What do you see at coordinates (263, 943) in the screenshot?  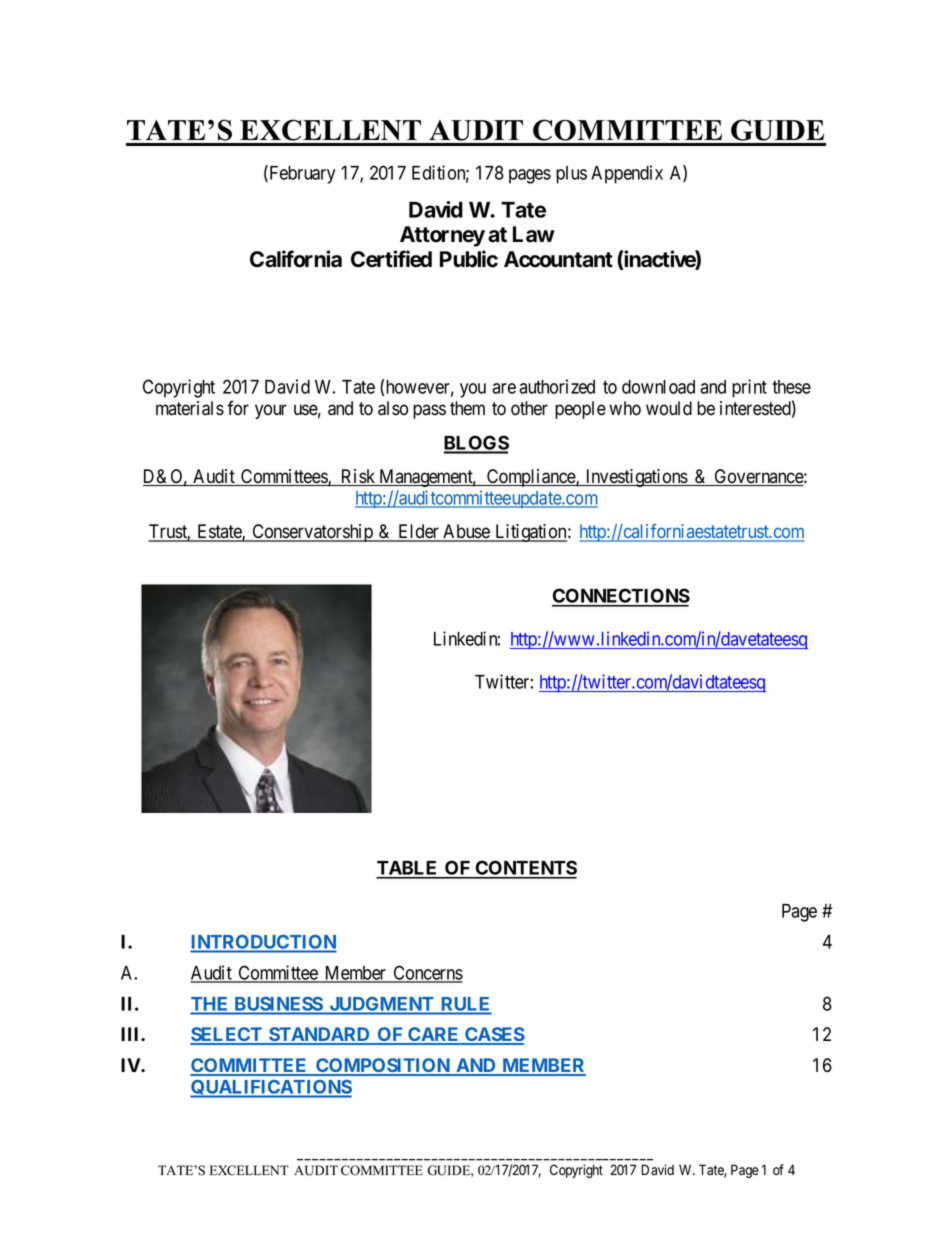 I see `INTRODUCTION` at bounding box center [263, 943].
